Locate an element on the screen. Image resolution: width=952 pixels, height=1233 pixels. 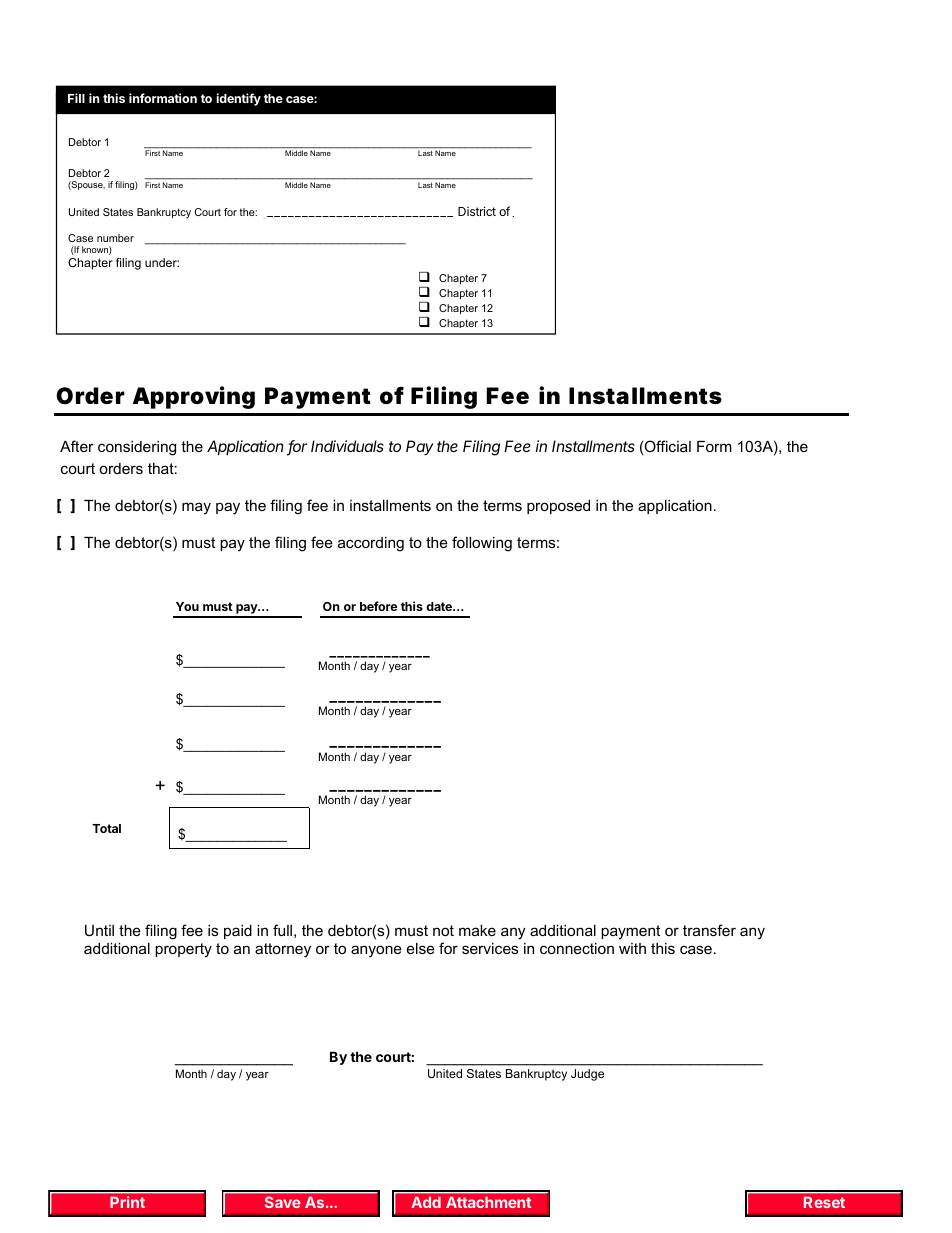
Individuals is located at coordinates (347, 446).
